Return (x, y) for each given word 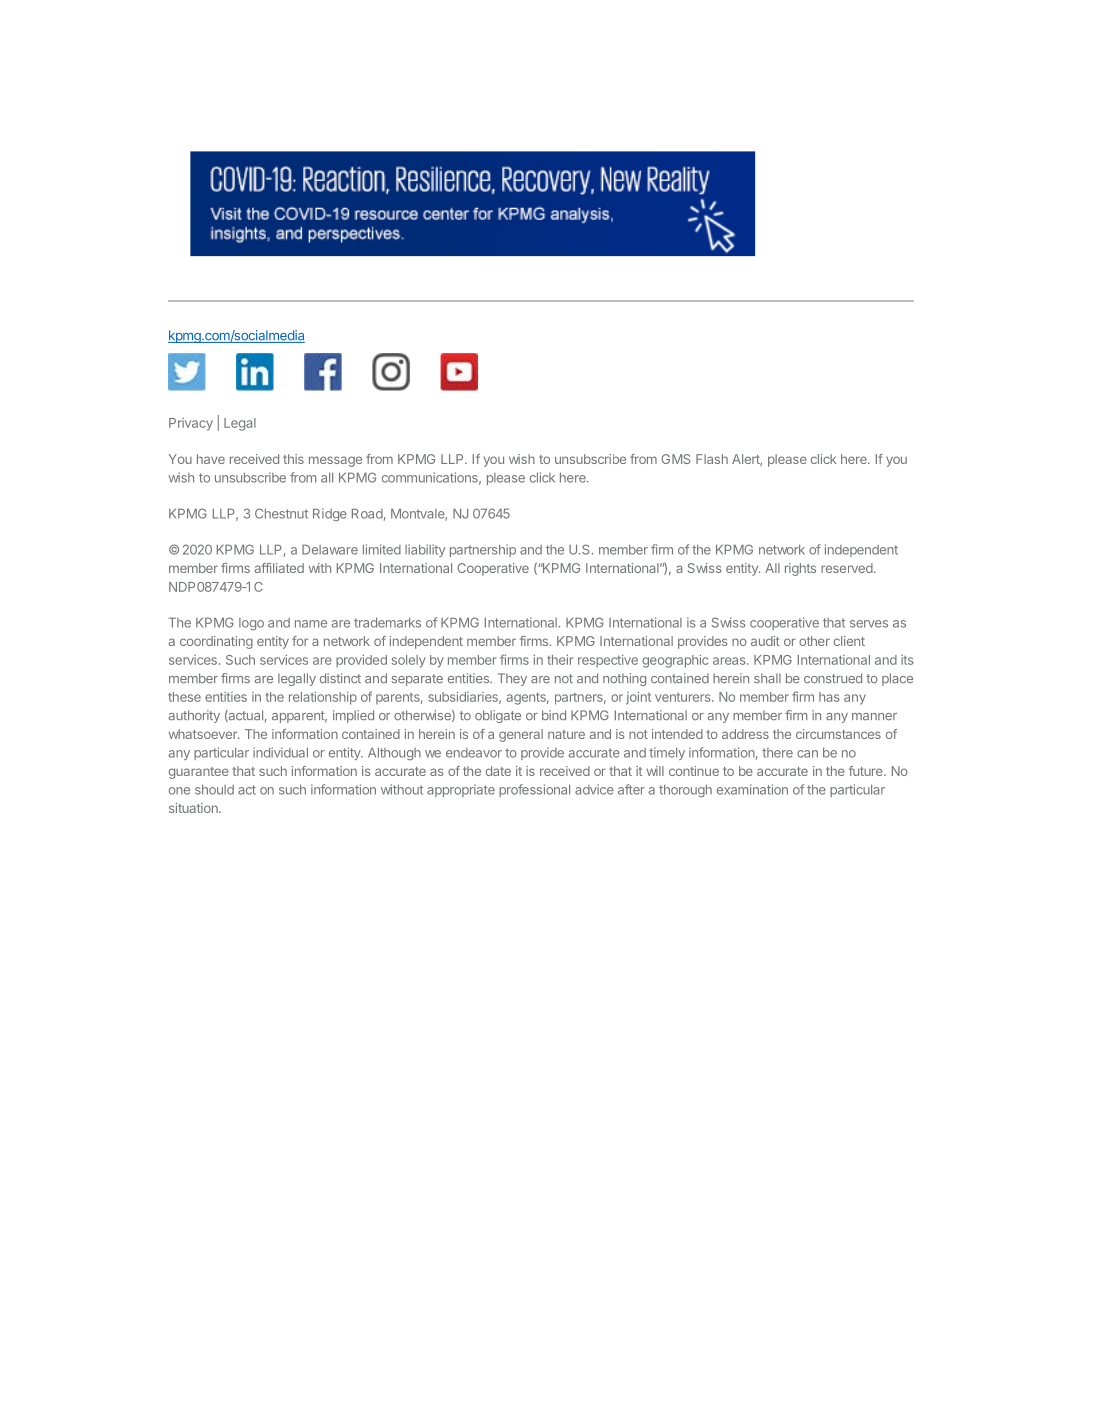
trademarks (387, 623)
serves (869, 624)
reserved (848, 568)
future (867, 771)
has (829, 697)
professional (534, 790)
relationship (323, 698)
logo (251, 624)
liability (425, 550)
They (512, 679)
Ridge (330, 515)
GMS (676, 459)
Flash (712, 459)
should (214, 790)
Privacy (191, 424)
